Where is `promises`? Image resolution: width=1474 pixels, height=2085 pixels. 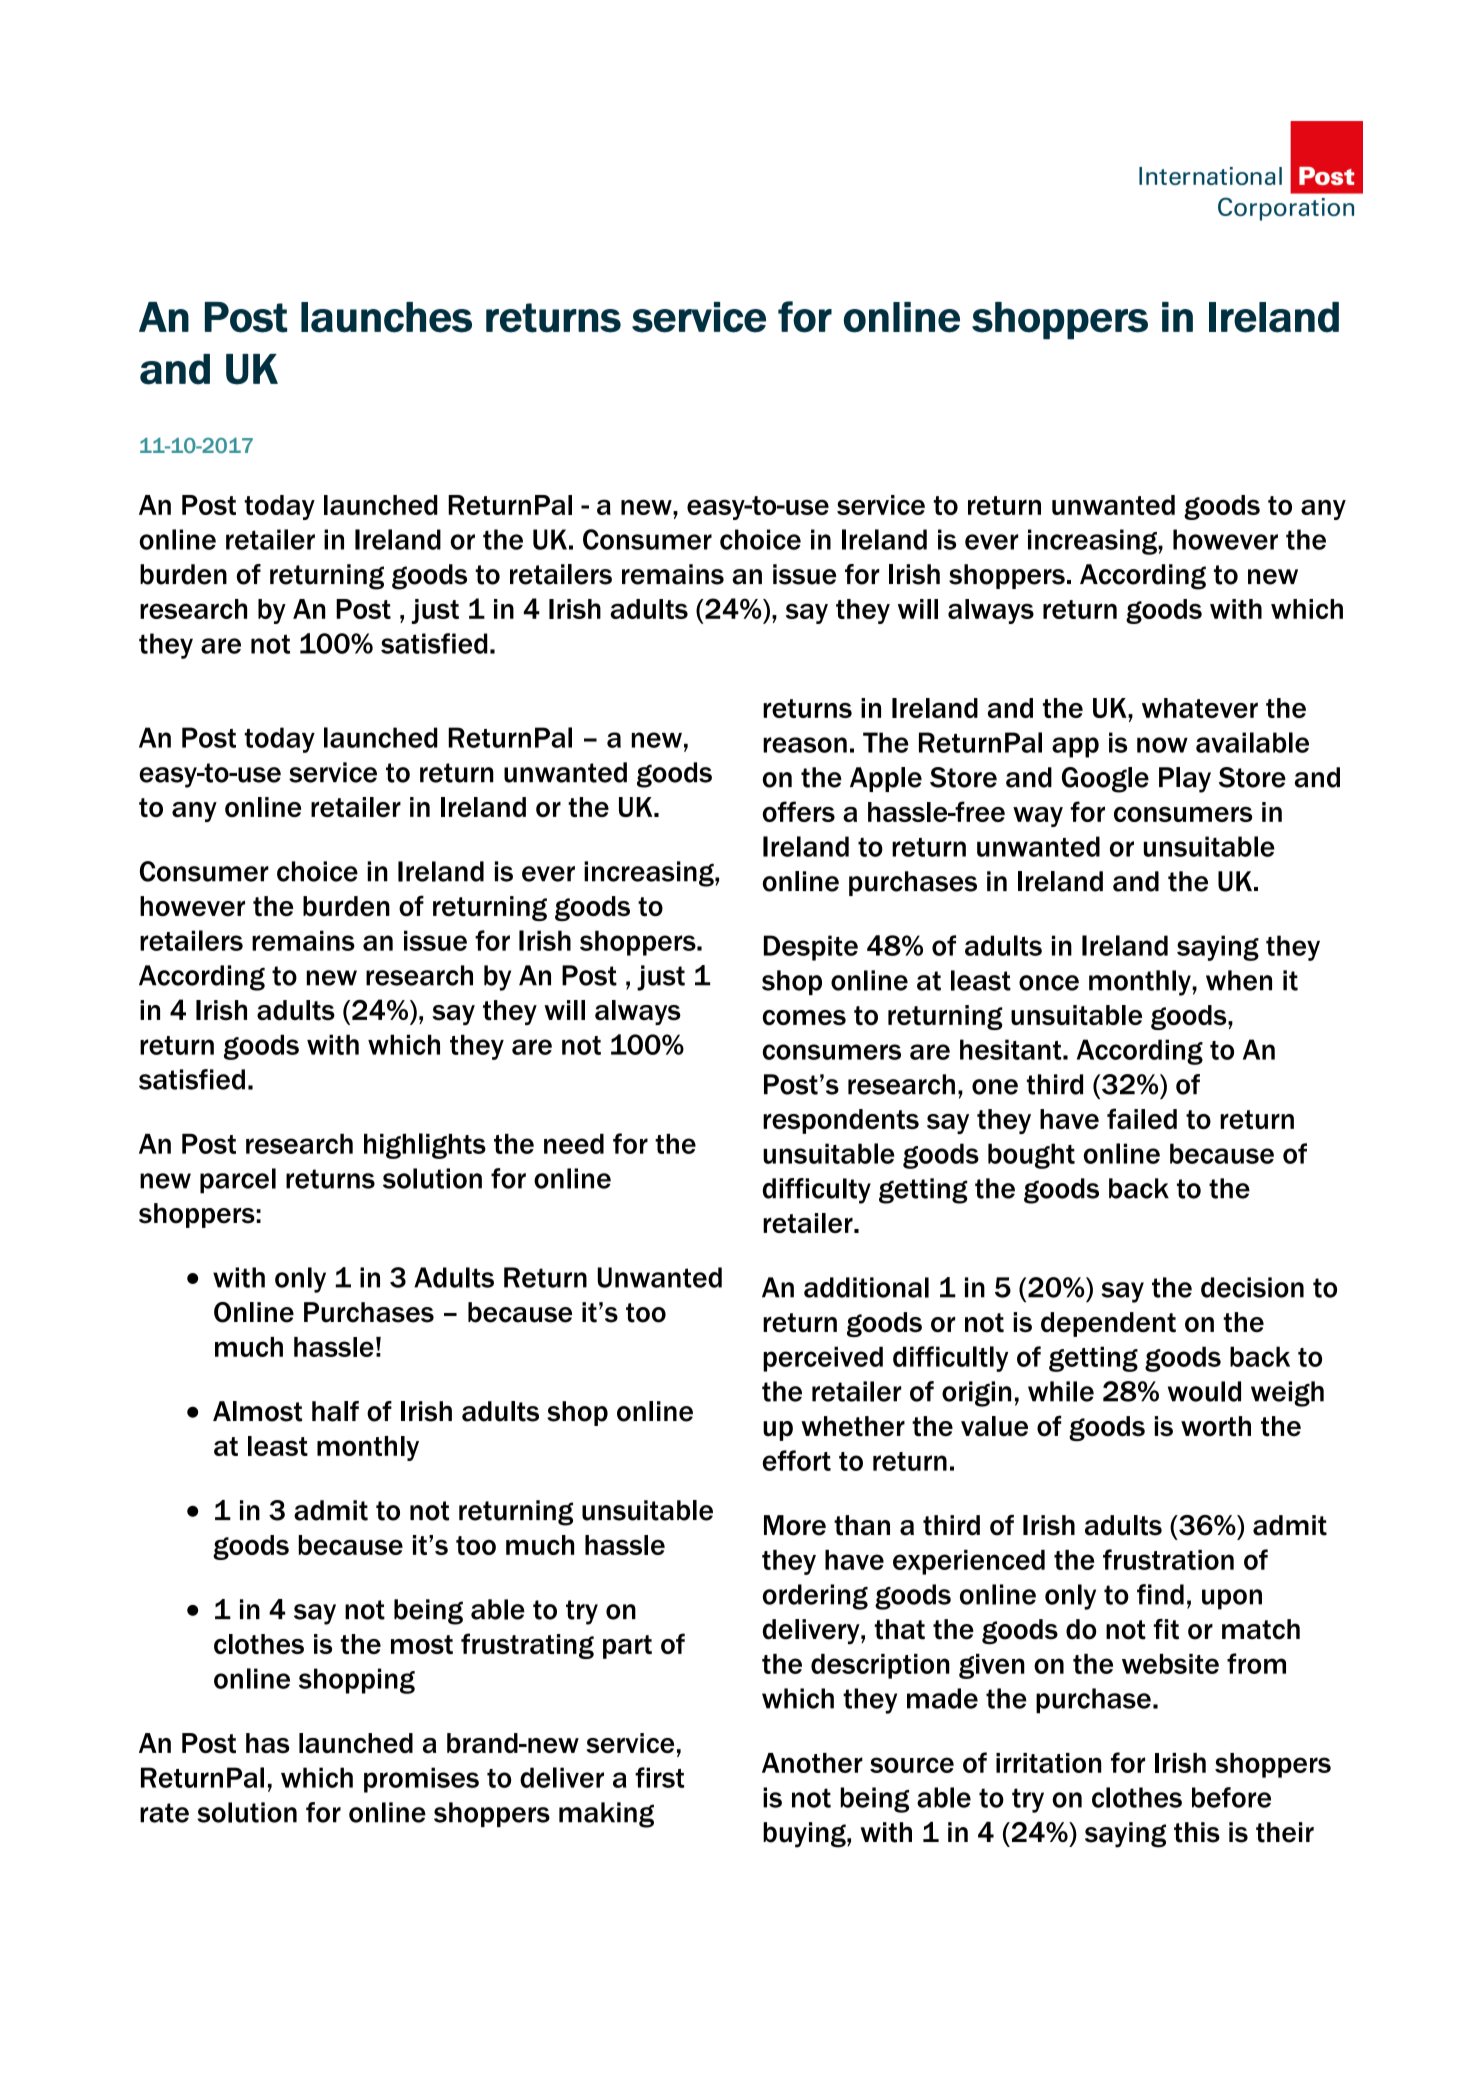 promises is located at coordinates (421, 1780).
